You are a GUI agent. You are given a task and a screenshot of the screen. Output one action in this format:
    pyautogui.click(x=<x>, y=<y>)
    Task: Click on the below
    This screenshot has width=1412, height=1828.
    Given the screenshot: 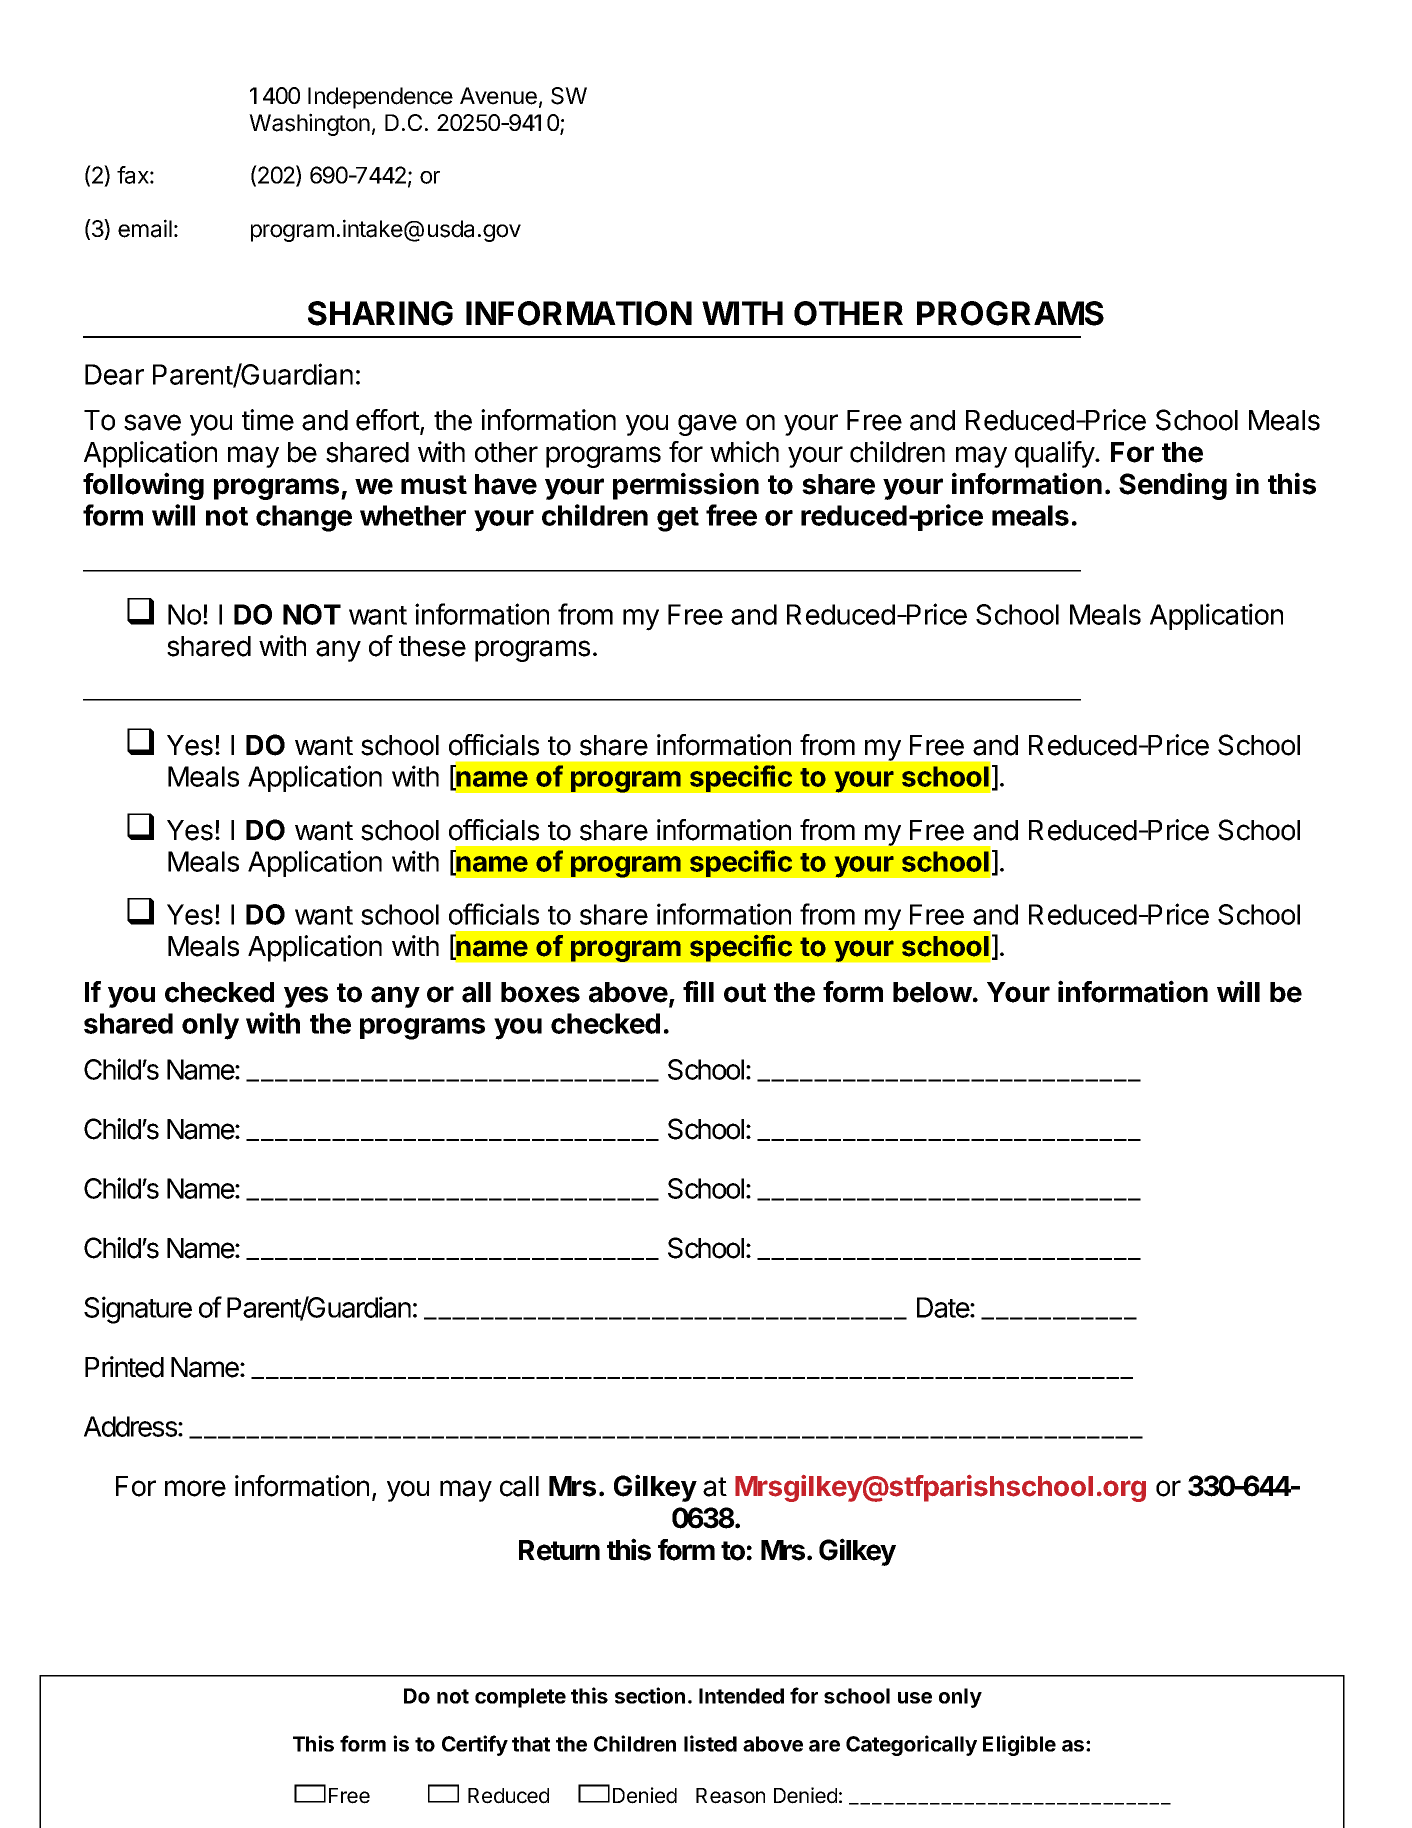 What is the action you would take?
    pyautogui.click(x=932, y=992)
